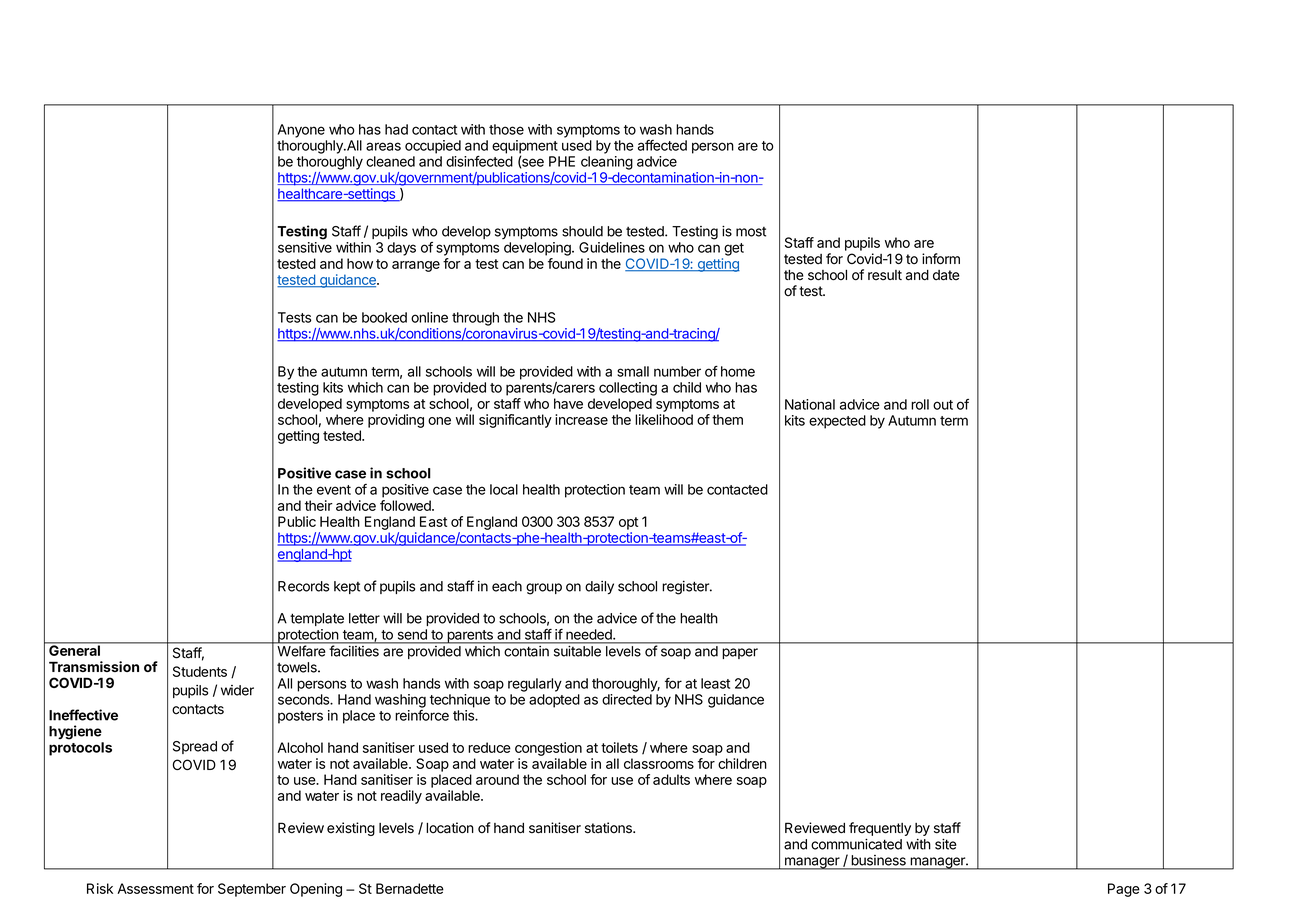  Describe the element at coordinates (319, 505) in the page. I see `their` at that location.
